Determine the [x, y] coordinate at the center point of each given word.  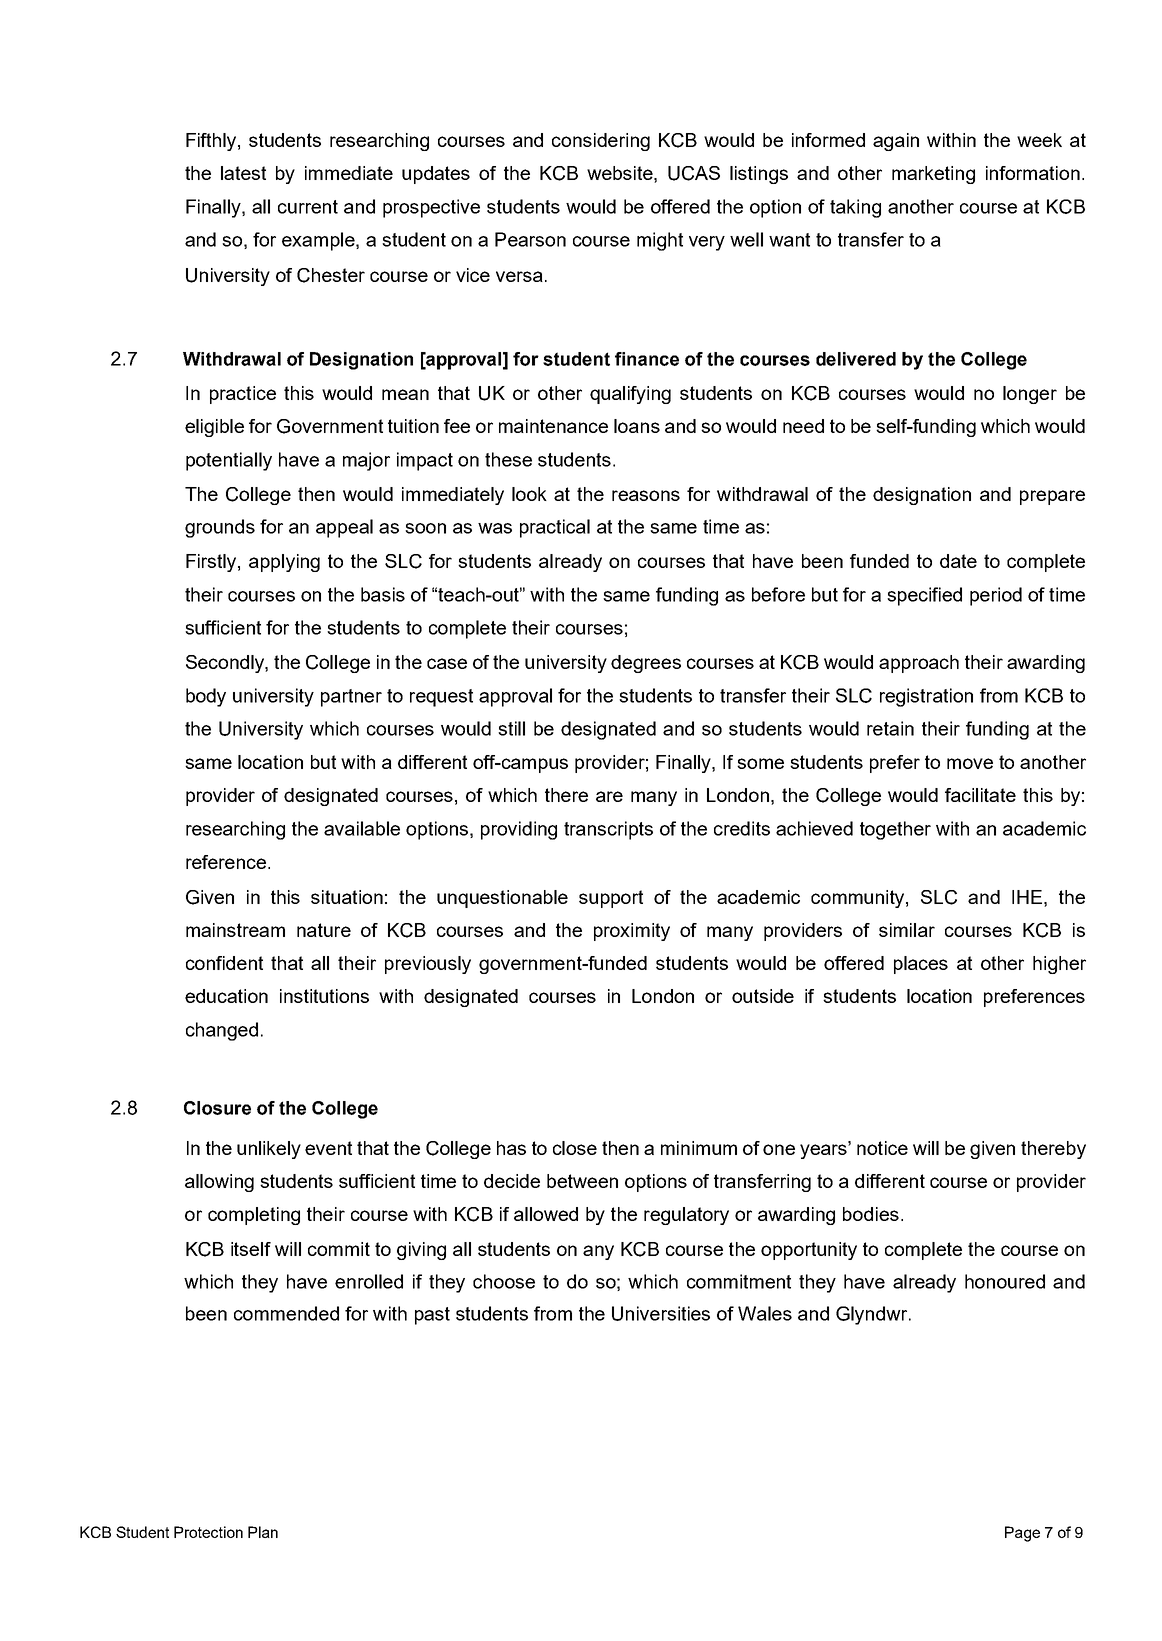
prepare [1052, 497]
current [308, 207]
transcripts [608, 830]
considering [601, 142]
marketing [933, 175]
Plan [263, 1532]
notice [882, 1148]
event [328, 1148]
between [582, 1181]
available [362, 828]
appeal [344, 528]
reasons [646, 495]
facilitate [980, 795]
